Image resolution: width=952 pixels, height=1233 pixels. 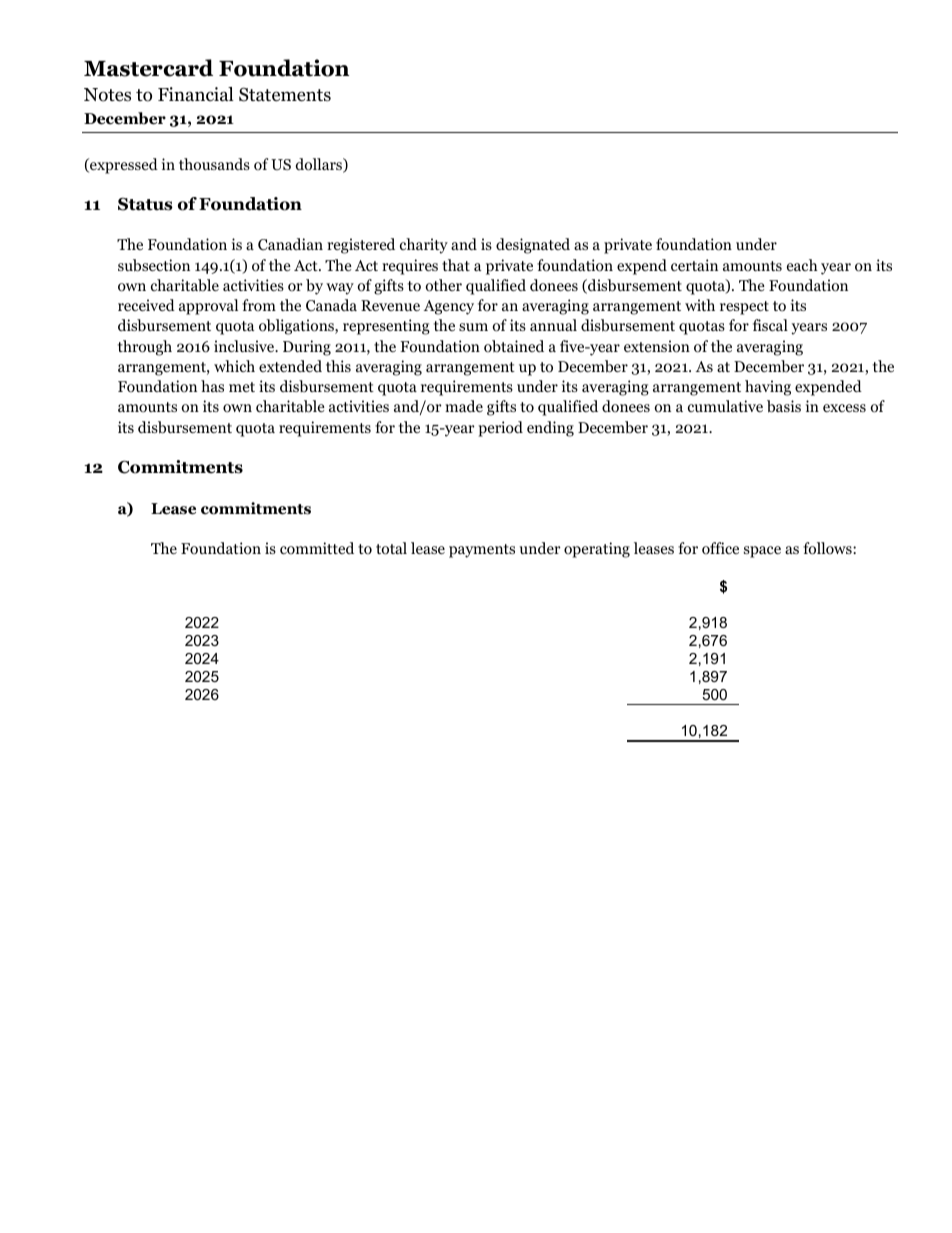 I want to click on having, so click(x=768, y=388).
